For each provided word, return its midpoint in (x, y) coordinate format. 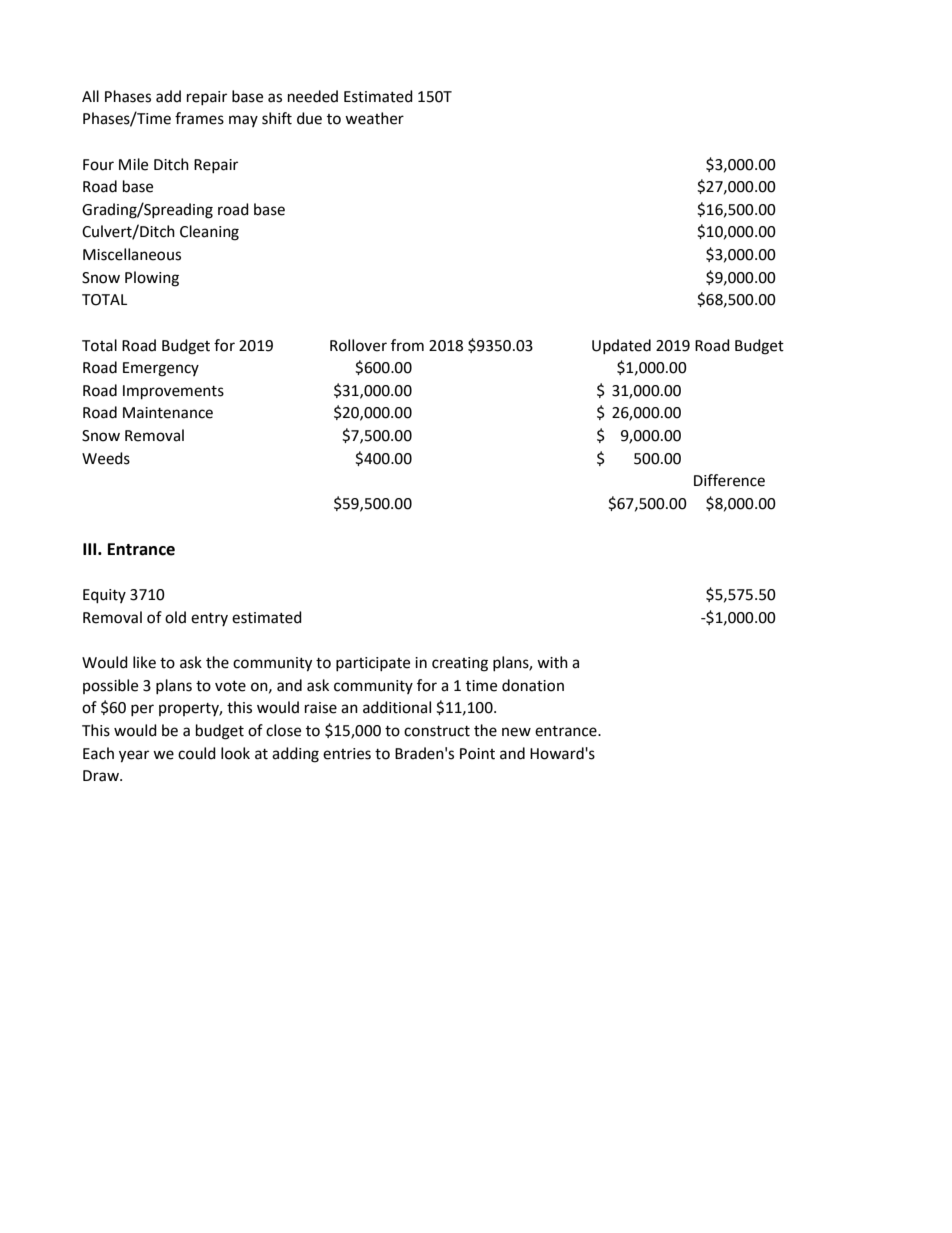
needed (313, 96)
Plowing (152, 279)
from (407, 345)
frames (199, 118)
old (175, 617)
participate (373, 664)
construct (437, 731)
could (197, 753)
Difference (729, 480)
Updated (621, 346)
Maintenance (168, 413)
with (552, 662)
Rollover (358, 345)
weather (374, 118)
